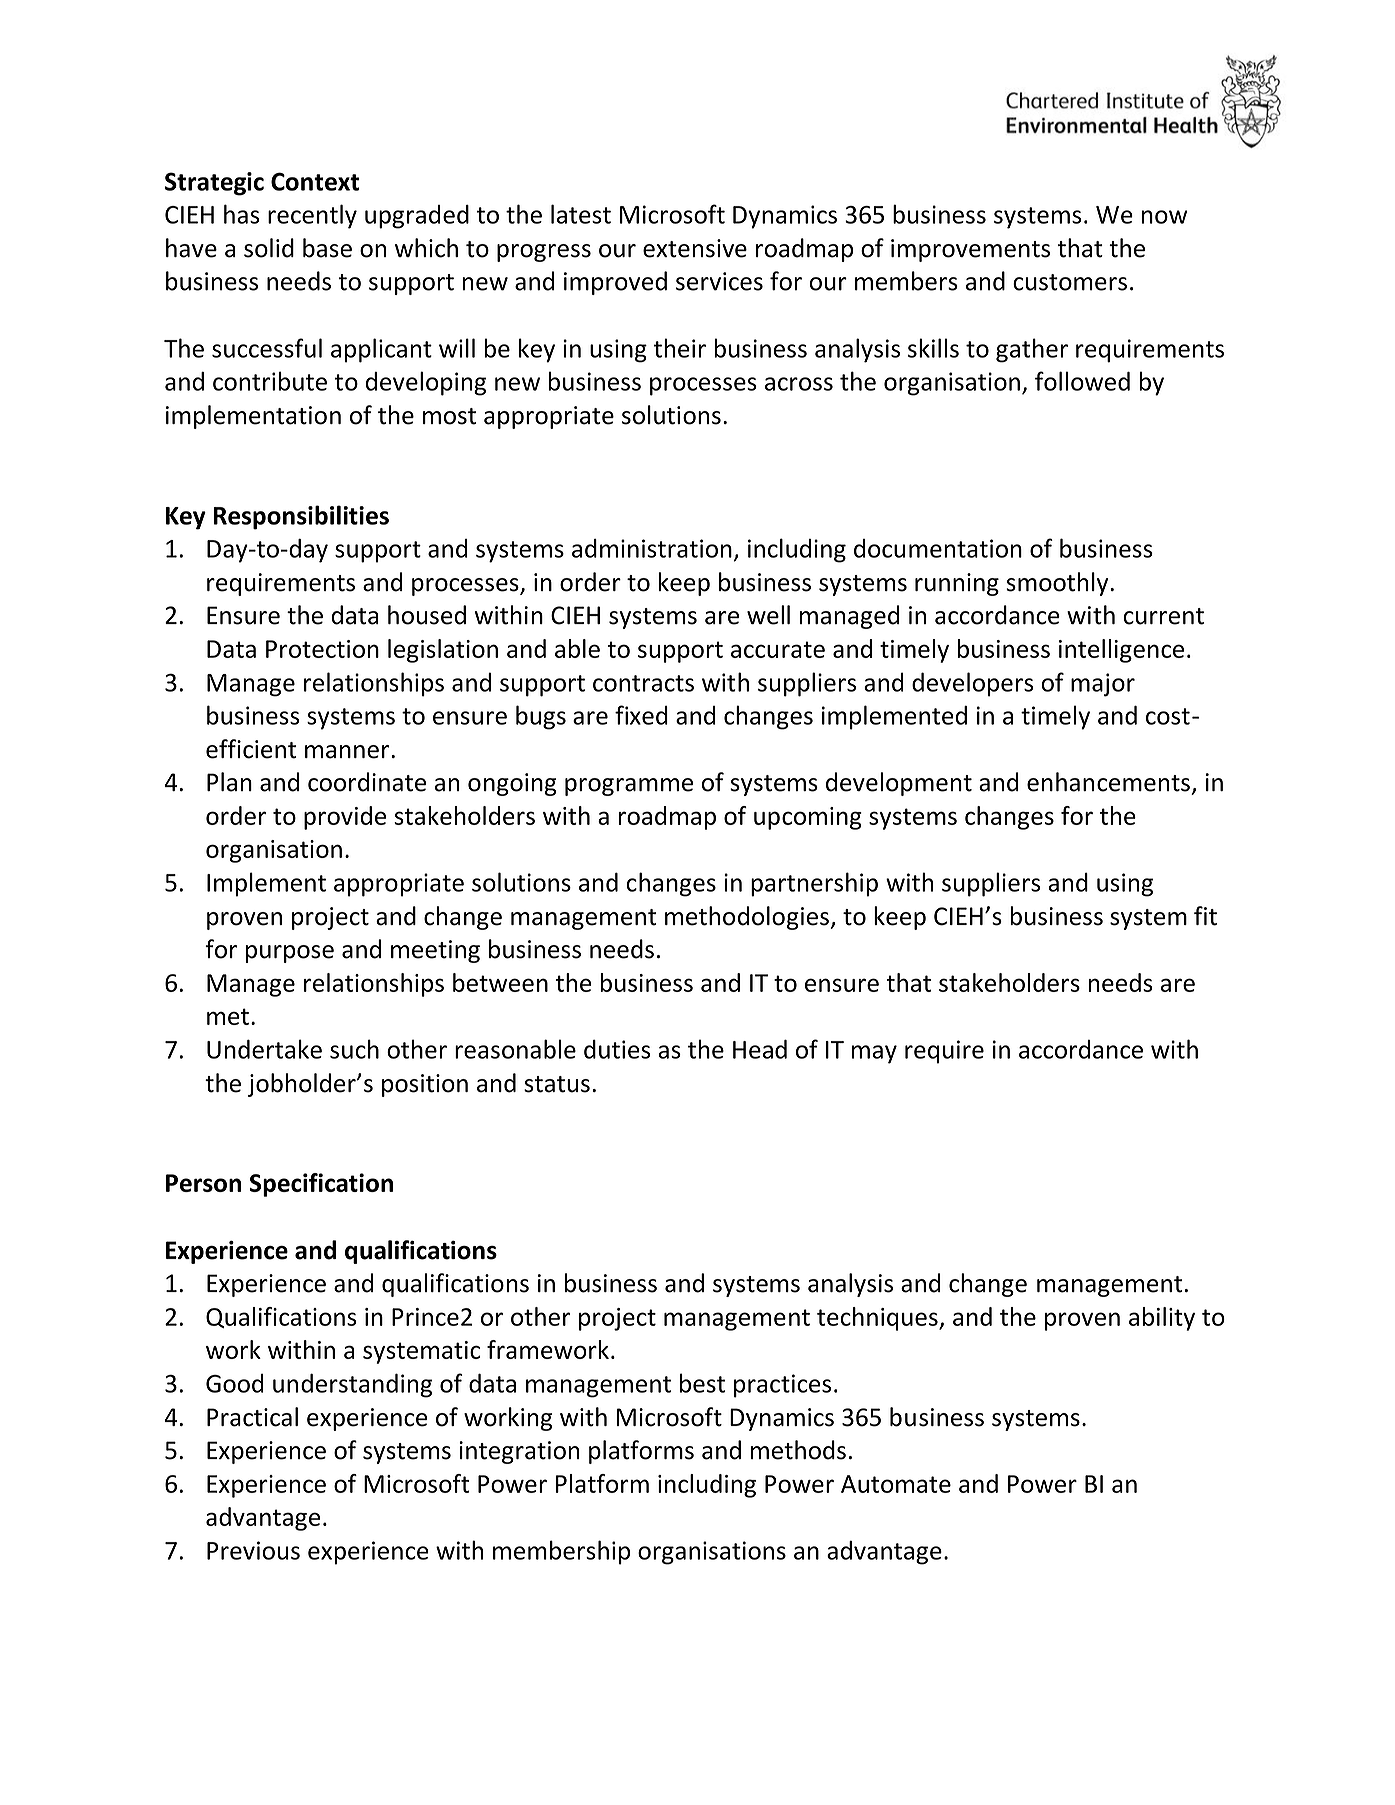  Describe the element at coordinates (748, 918) in the screenshot. I see `methodologies` at that location.
